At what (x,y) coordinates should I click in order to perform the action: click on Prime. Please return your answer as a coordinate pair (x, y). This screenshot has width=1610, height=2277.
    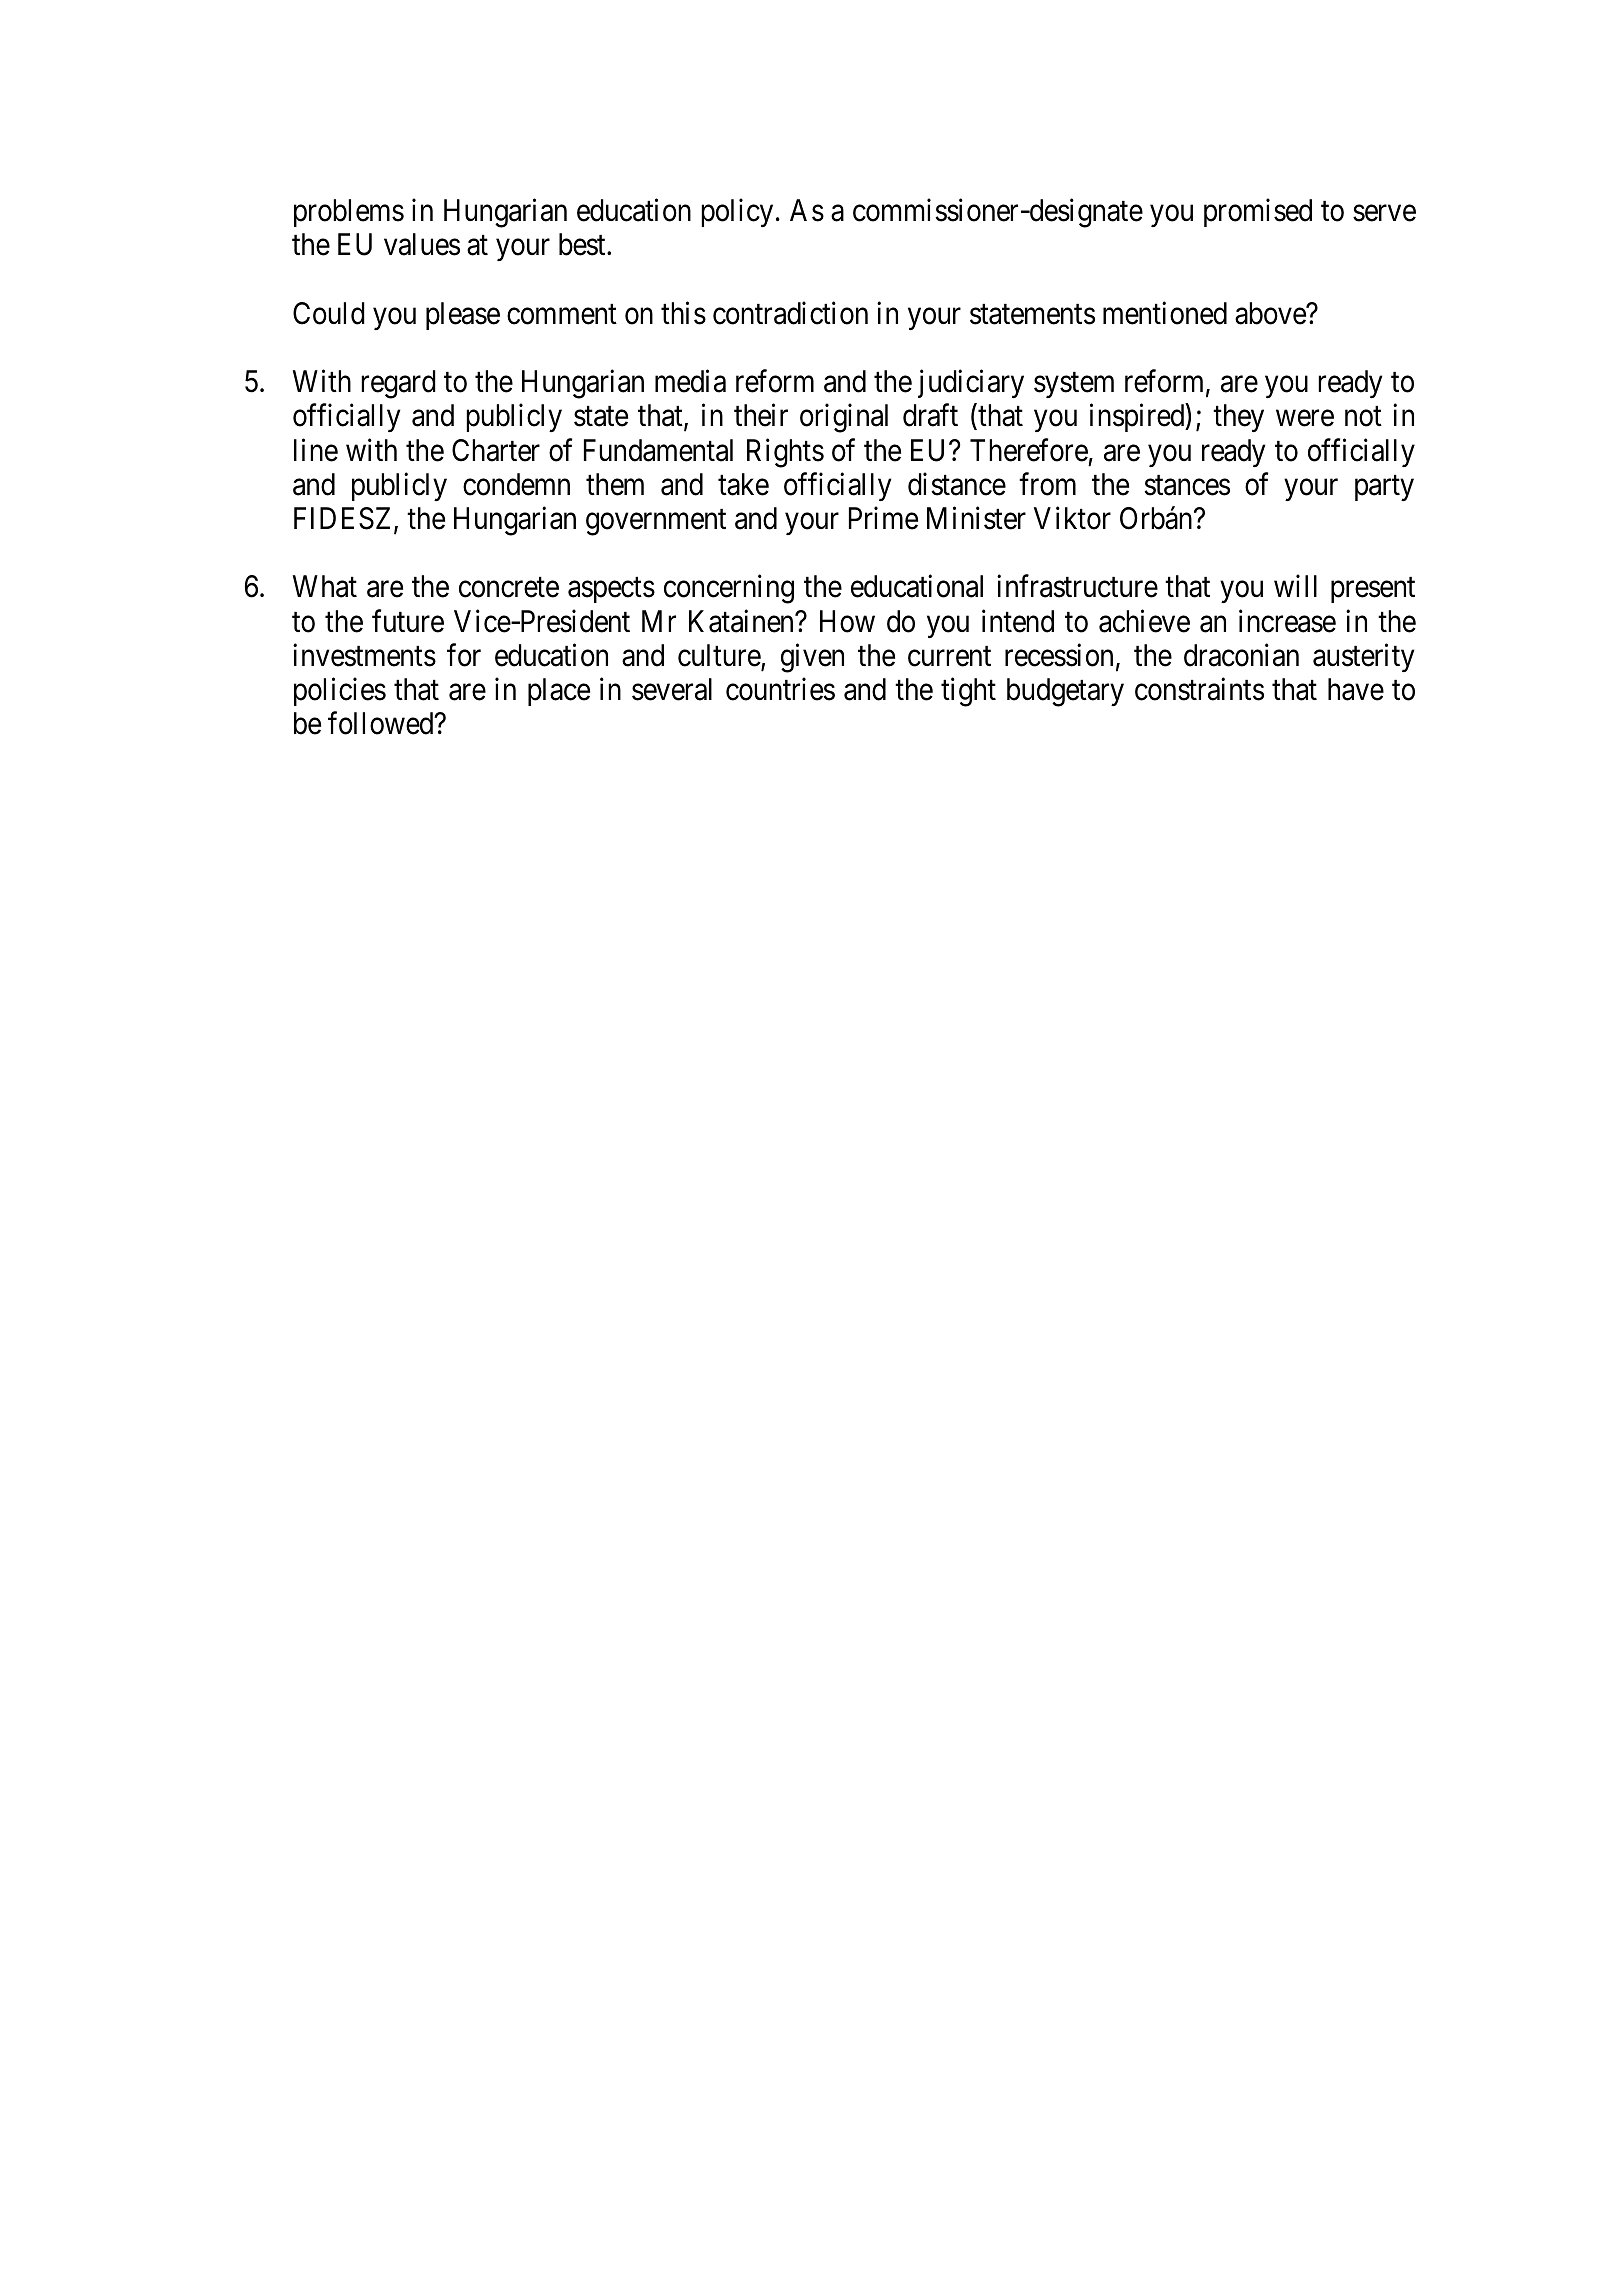
    Looking at the image, I should click on (883, 518).
